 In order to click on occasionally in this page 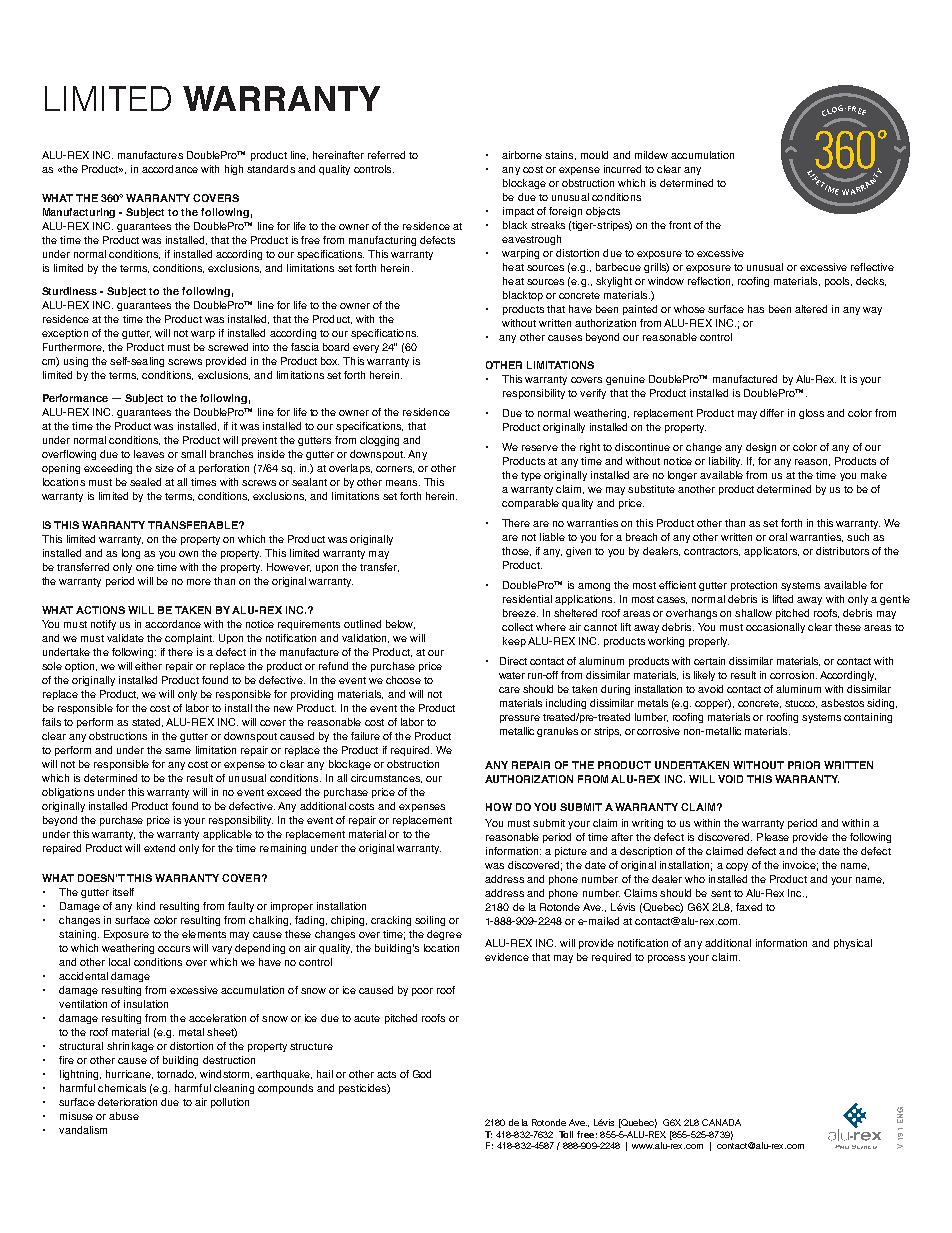, I will do `click(775, 628)`.
